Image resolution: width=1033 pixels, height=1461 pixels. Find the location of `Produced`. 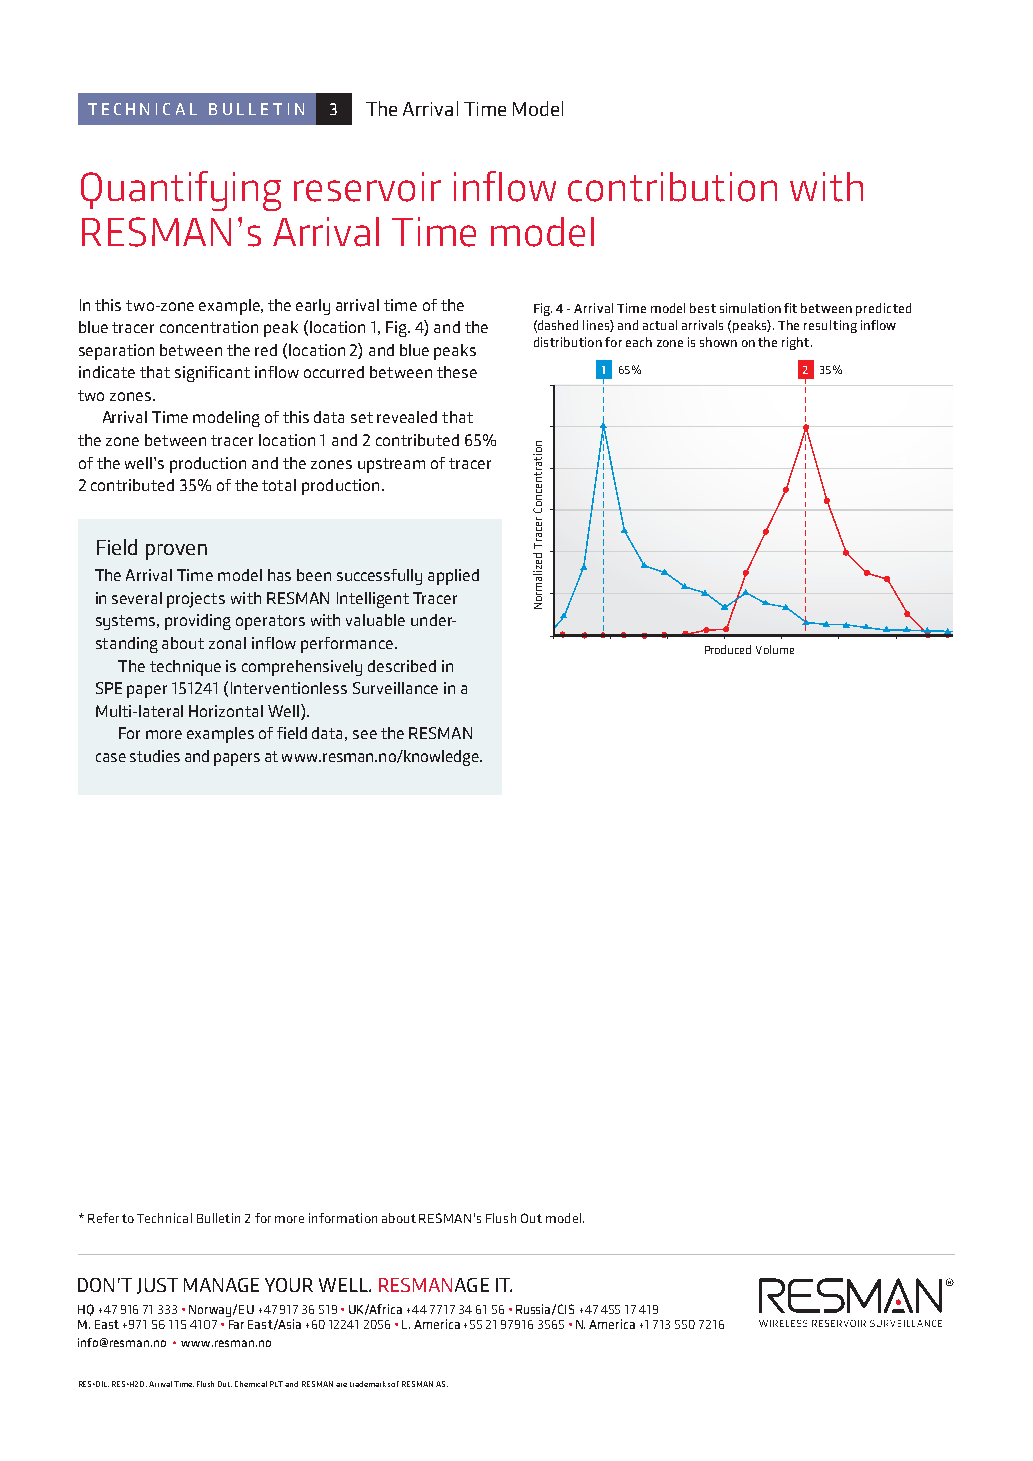

Produced is located at coordinates (728, 649).
